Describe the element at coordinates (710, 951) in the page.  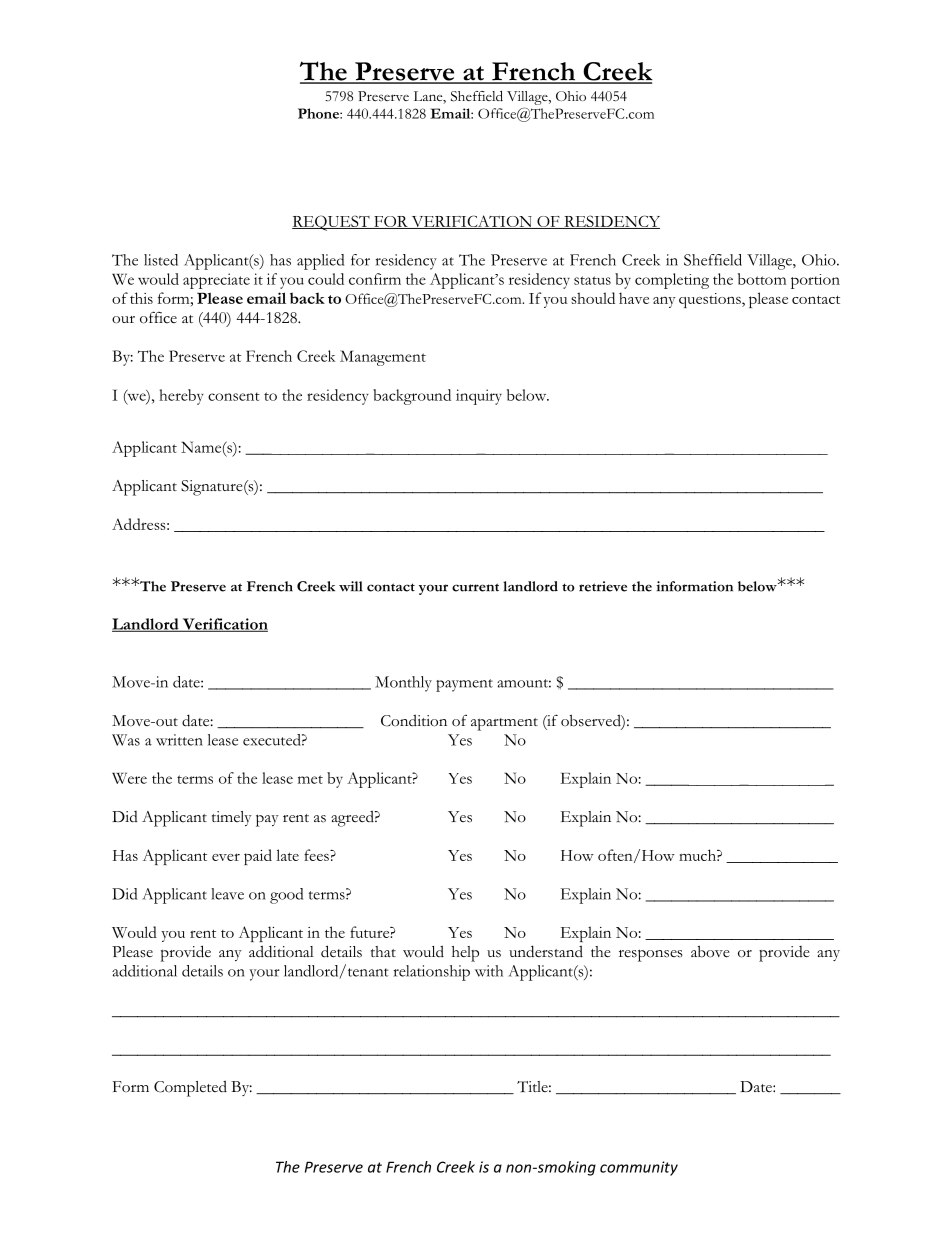
I see `above` at that location.
